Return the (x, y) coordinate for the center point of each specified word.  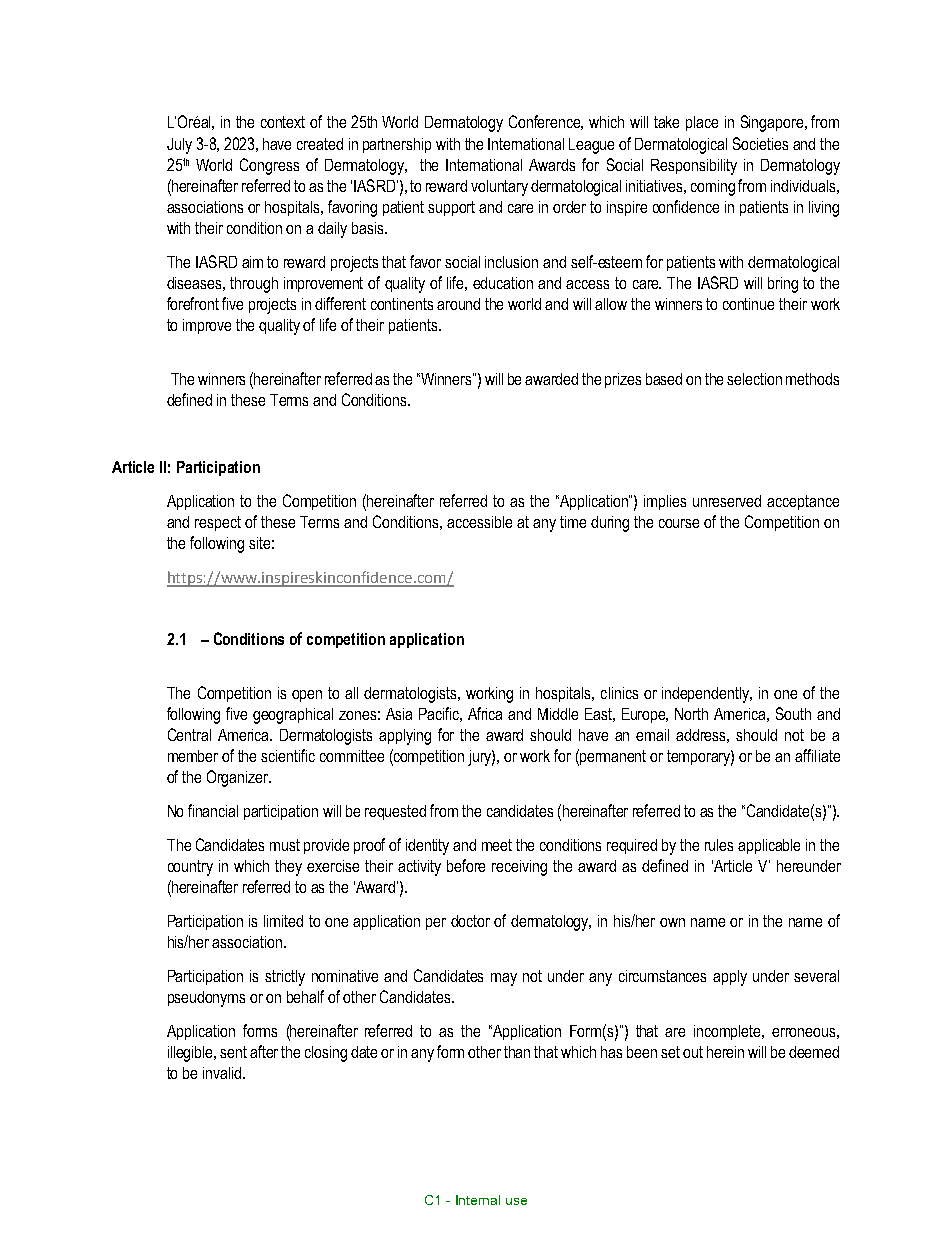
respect (218, 523)
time (573, 522)
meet (497, 845)
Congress (269, 166)
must (285, 845)
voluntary (499, 188)
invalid (223, 1073)
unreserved (727, 501)
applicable (769, 846)
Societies (760, 143)
